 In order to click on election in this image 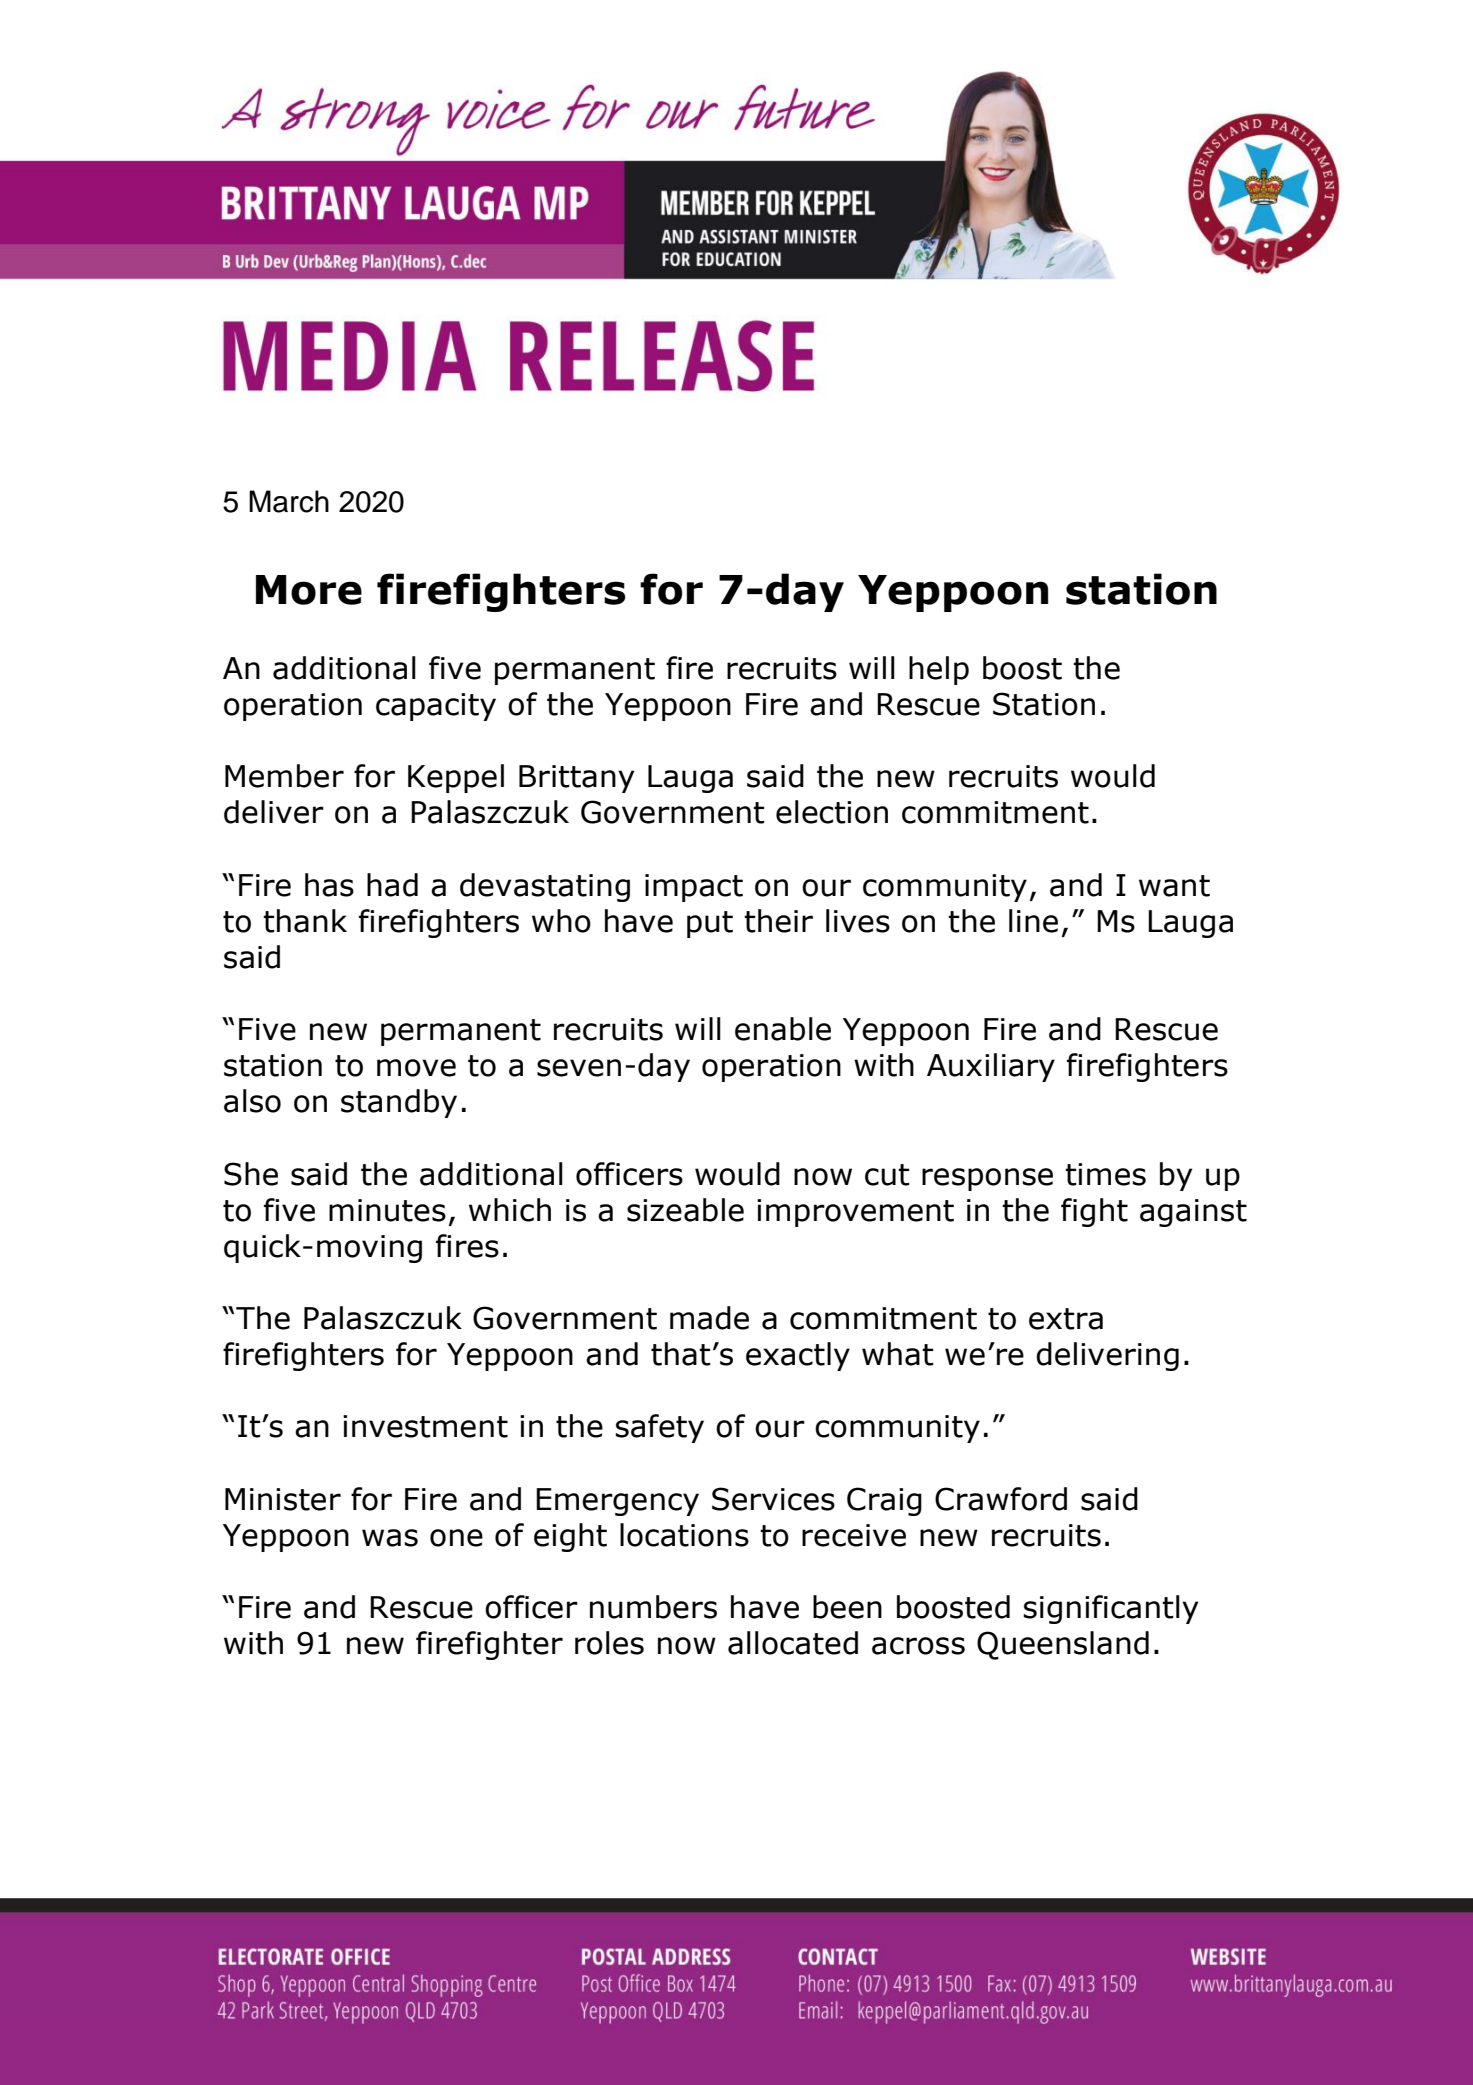, I will do `click(832, 812)`.
